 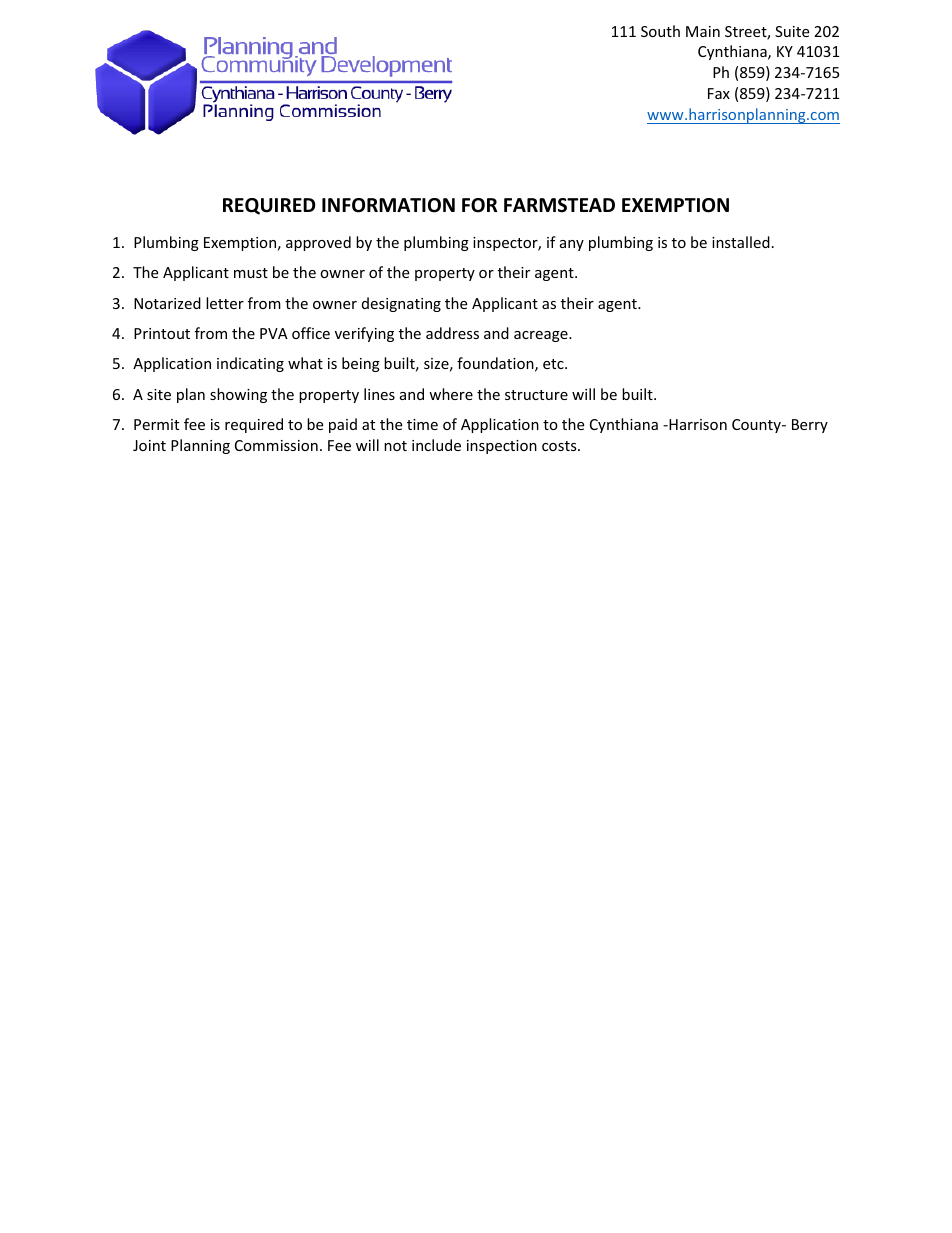 I want to click on installed, so click(x=741, y=242).
